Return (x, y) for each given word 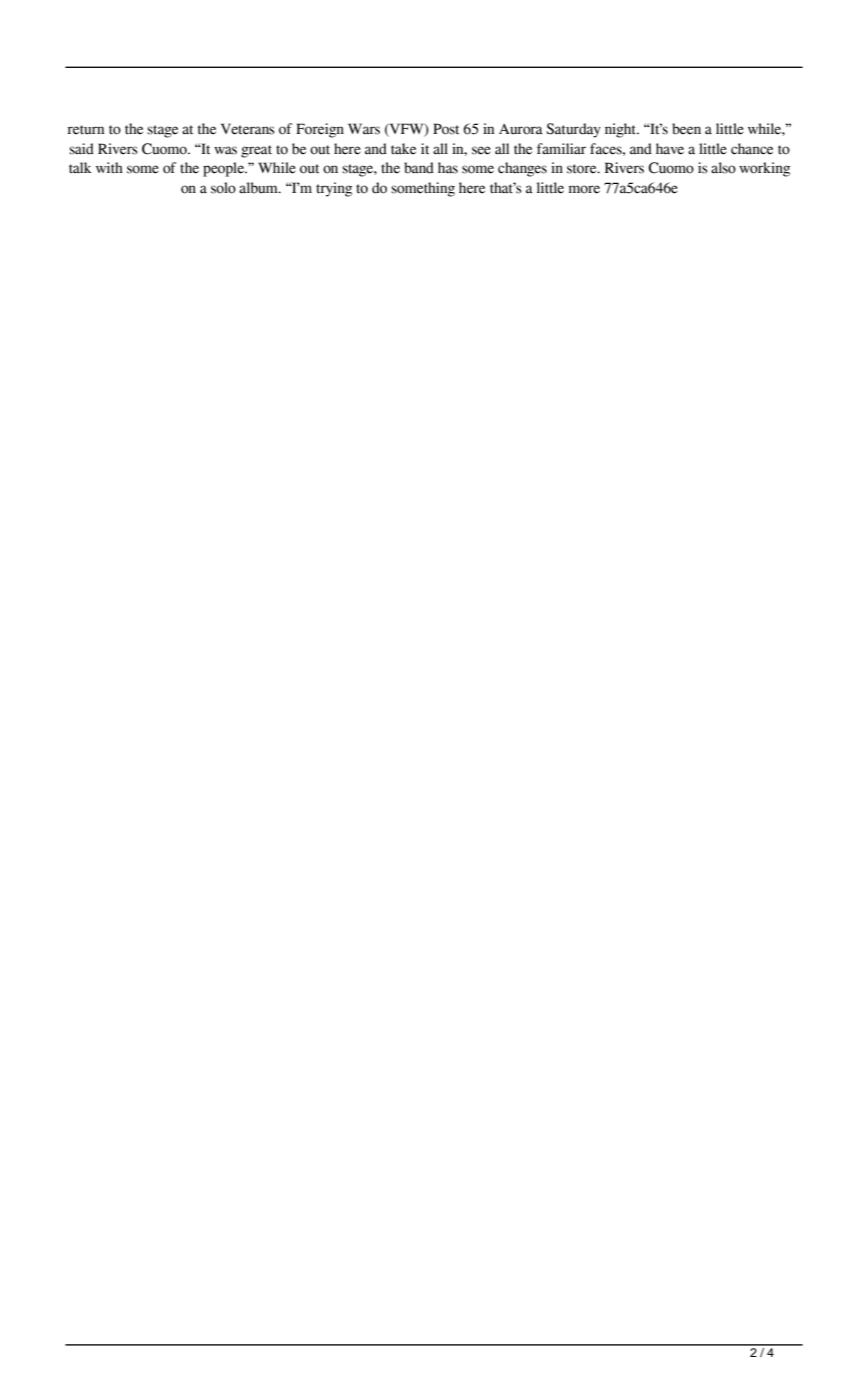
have (670, 149)
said (81, 149)
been (686, 129)
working (764, 169)
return (85, 130)
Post (446, 129)
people (224, 169)
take (403, 149)
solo (223, 188)
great (256, 151)
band (419, 168)
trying (334, 189)
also (723, 168)
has (448, 168)
